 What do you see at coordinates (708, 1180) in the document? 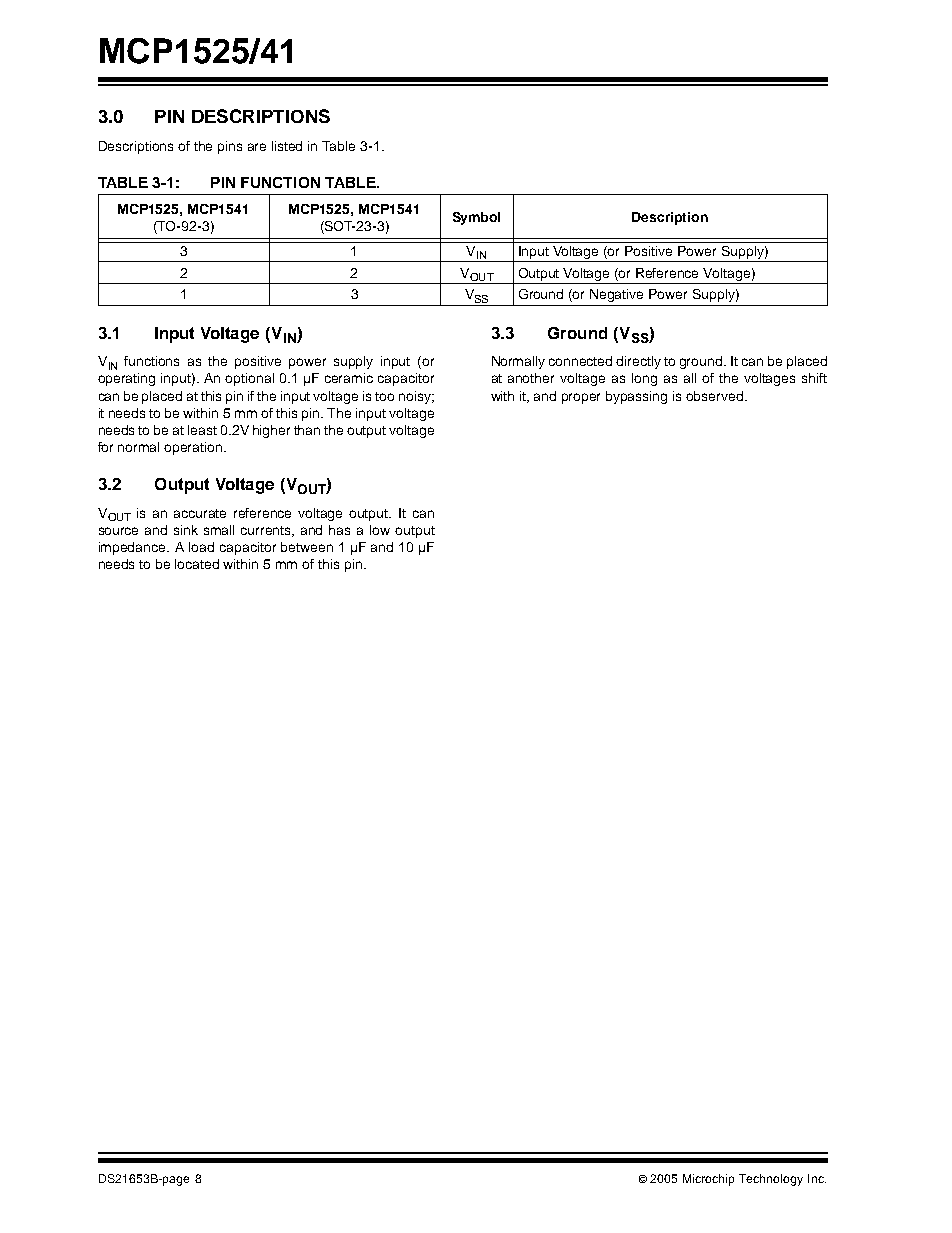
I see `Microchip` at bounding box center [708, 1180].
